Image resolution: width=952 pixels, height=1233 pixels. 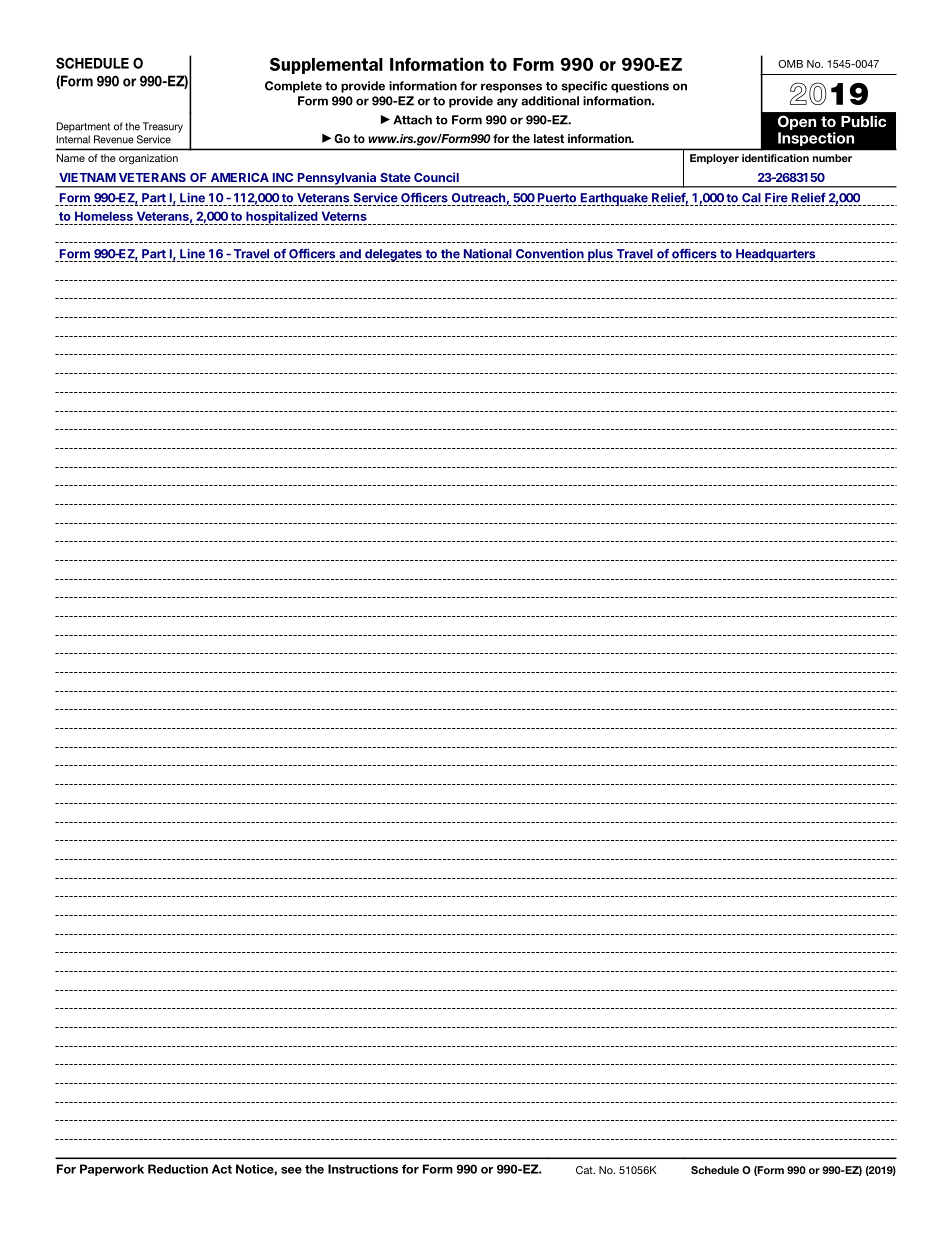 I want to click on see, so click(x=291, y=1170).
